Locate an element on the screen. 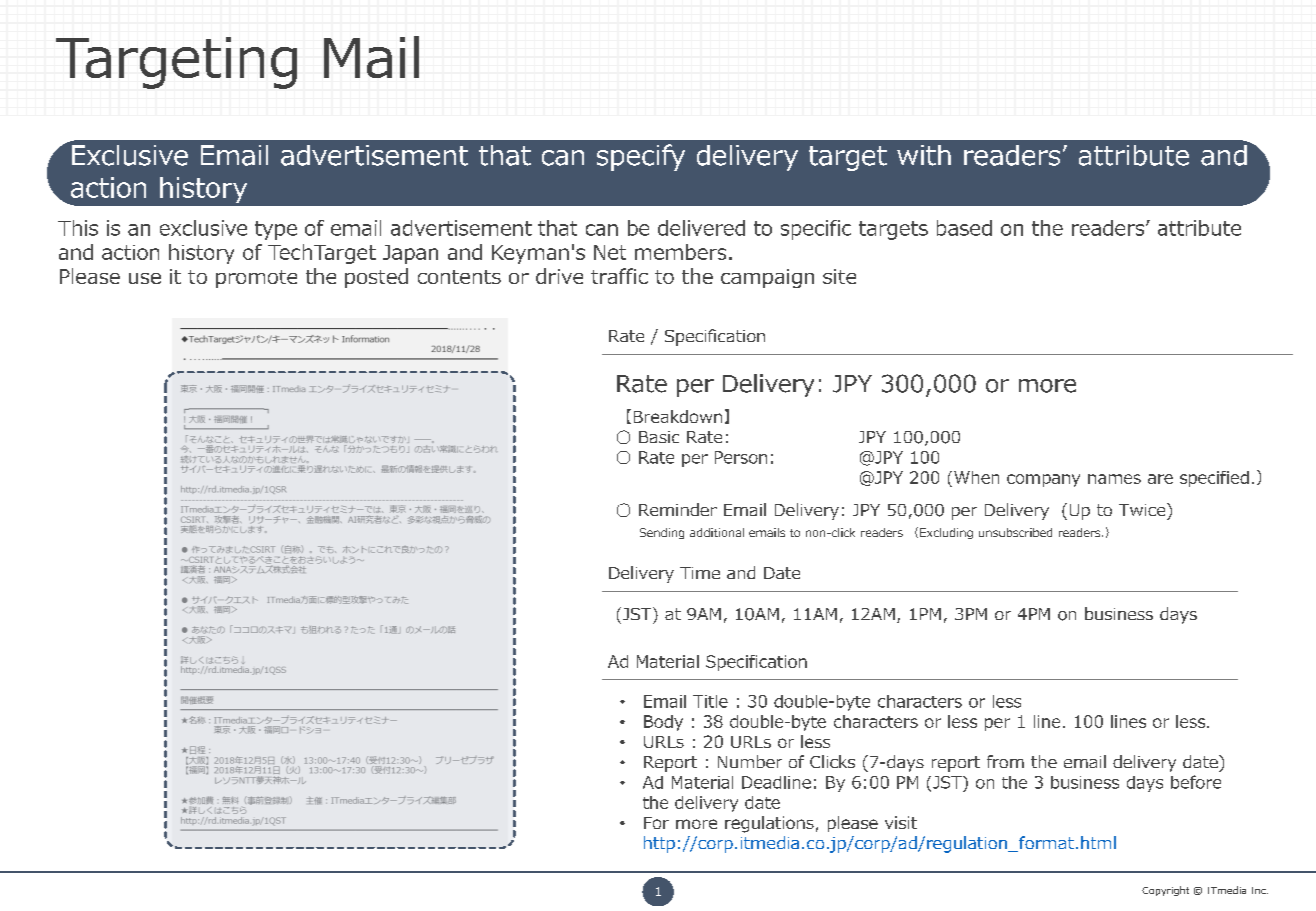  Copyright is located at coordinates (1165, 891).
